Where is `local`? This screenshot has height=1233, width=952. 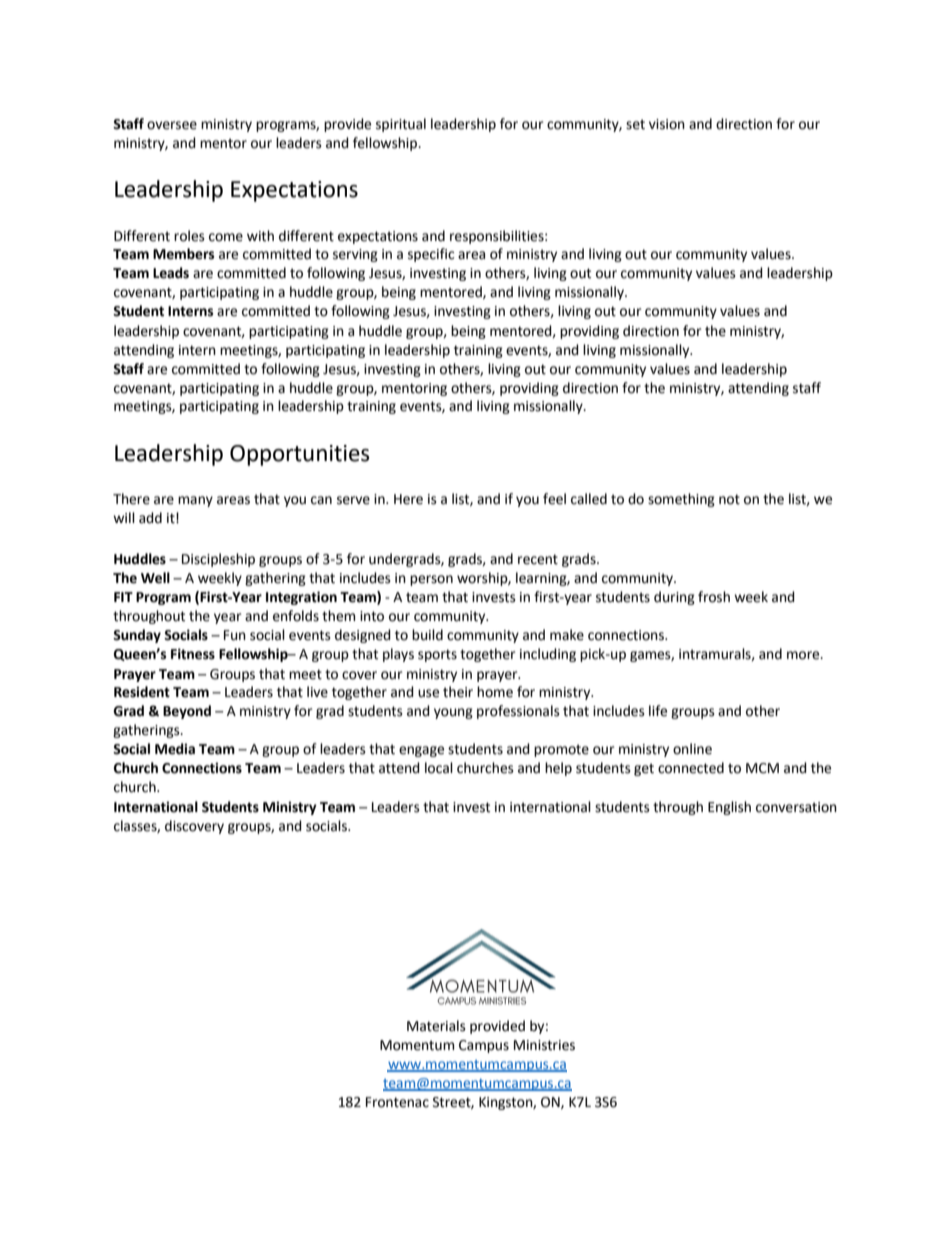 local is located at coordinates (439, 768).
